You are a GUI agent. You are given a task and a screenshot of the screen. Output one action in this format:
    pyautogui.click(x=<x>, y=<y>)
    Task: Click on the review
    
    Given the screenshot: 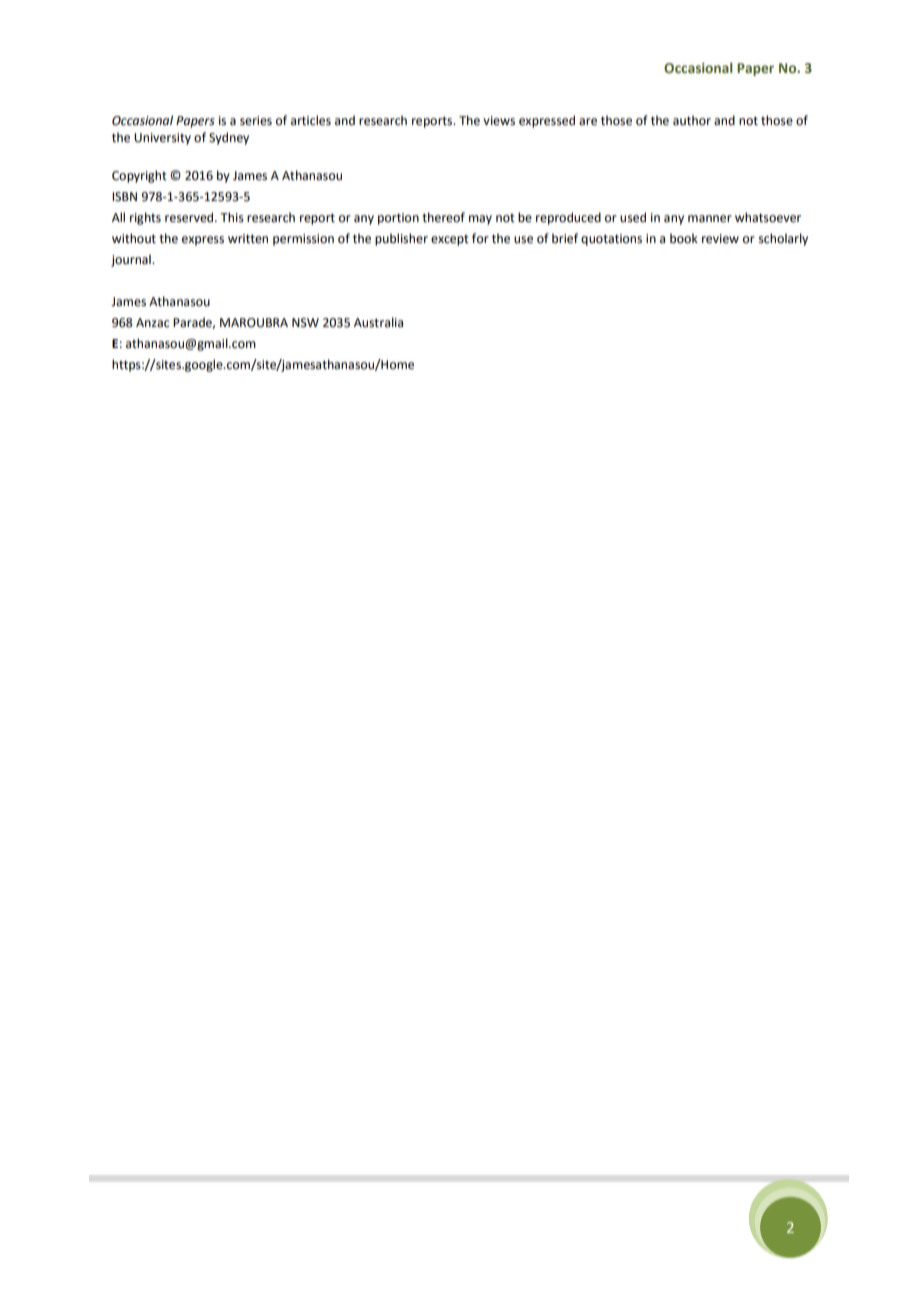 What is the action you would take?
    pyautogui.click(x=720, y=239)
